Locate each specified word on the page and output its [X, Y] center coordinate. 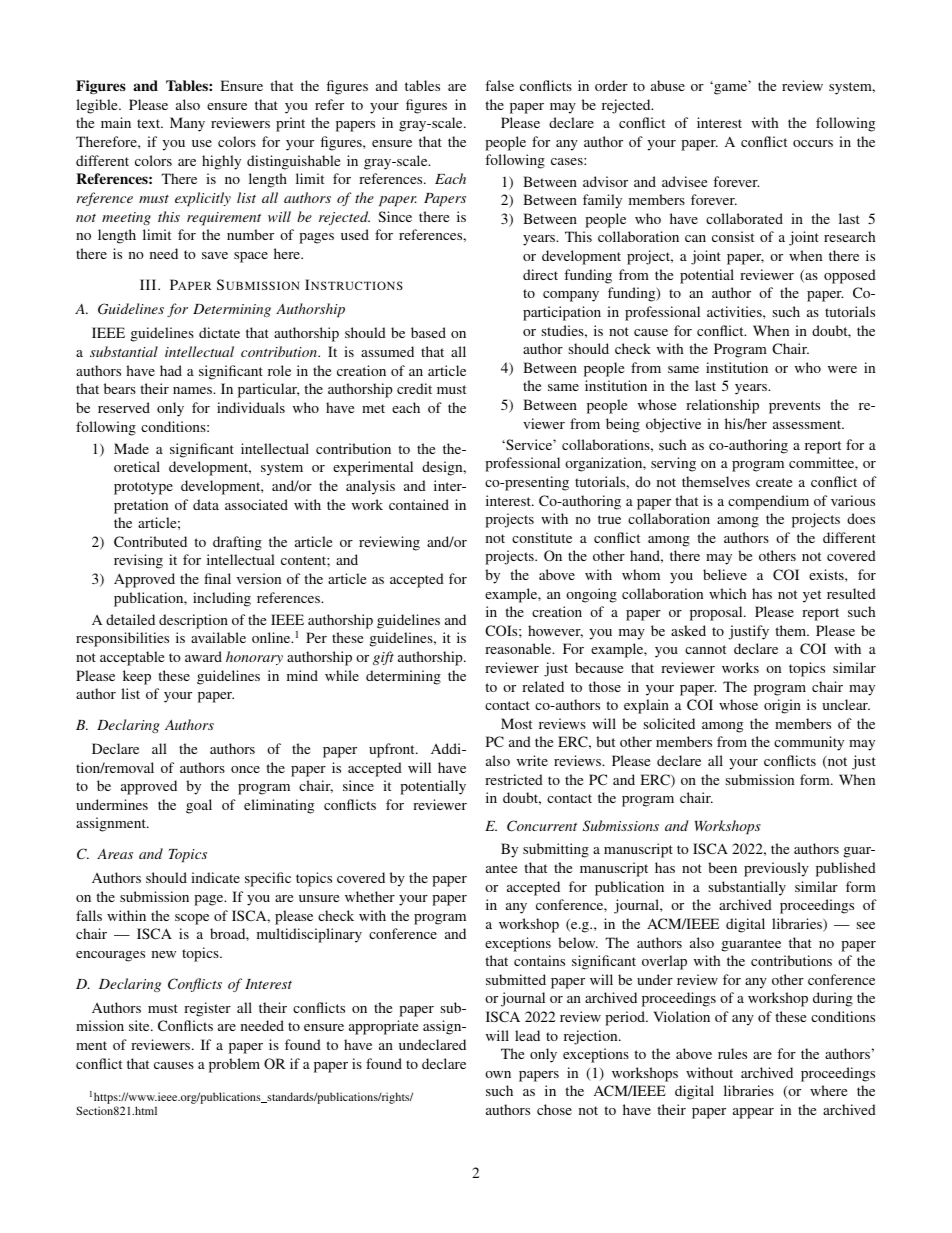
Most [516, 723]
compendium [768, 502]
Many [187, 124]
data [206, 504]
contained [419, 504]
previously [776, 869]
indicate [215, 877]
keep [137, 677]
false [499, 85]
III [149, 284]
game [731, 88]
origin [782, 706]
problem [234, 1065]
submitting [556, 850]
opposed [850, 276]
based [428, 332]
